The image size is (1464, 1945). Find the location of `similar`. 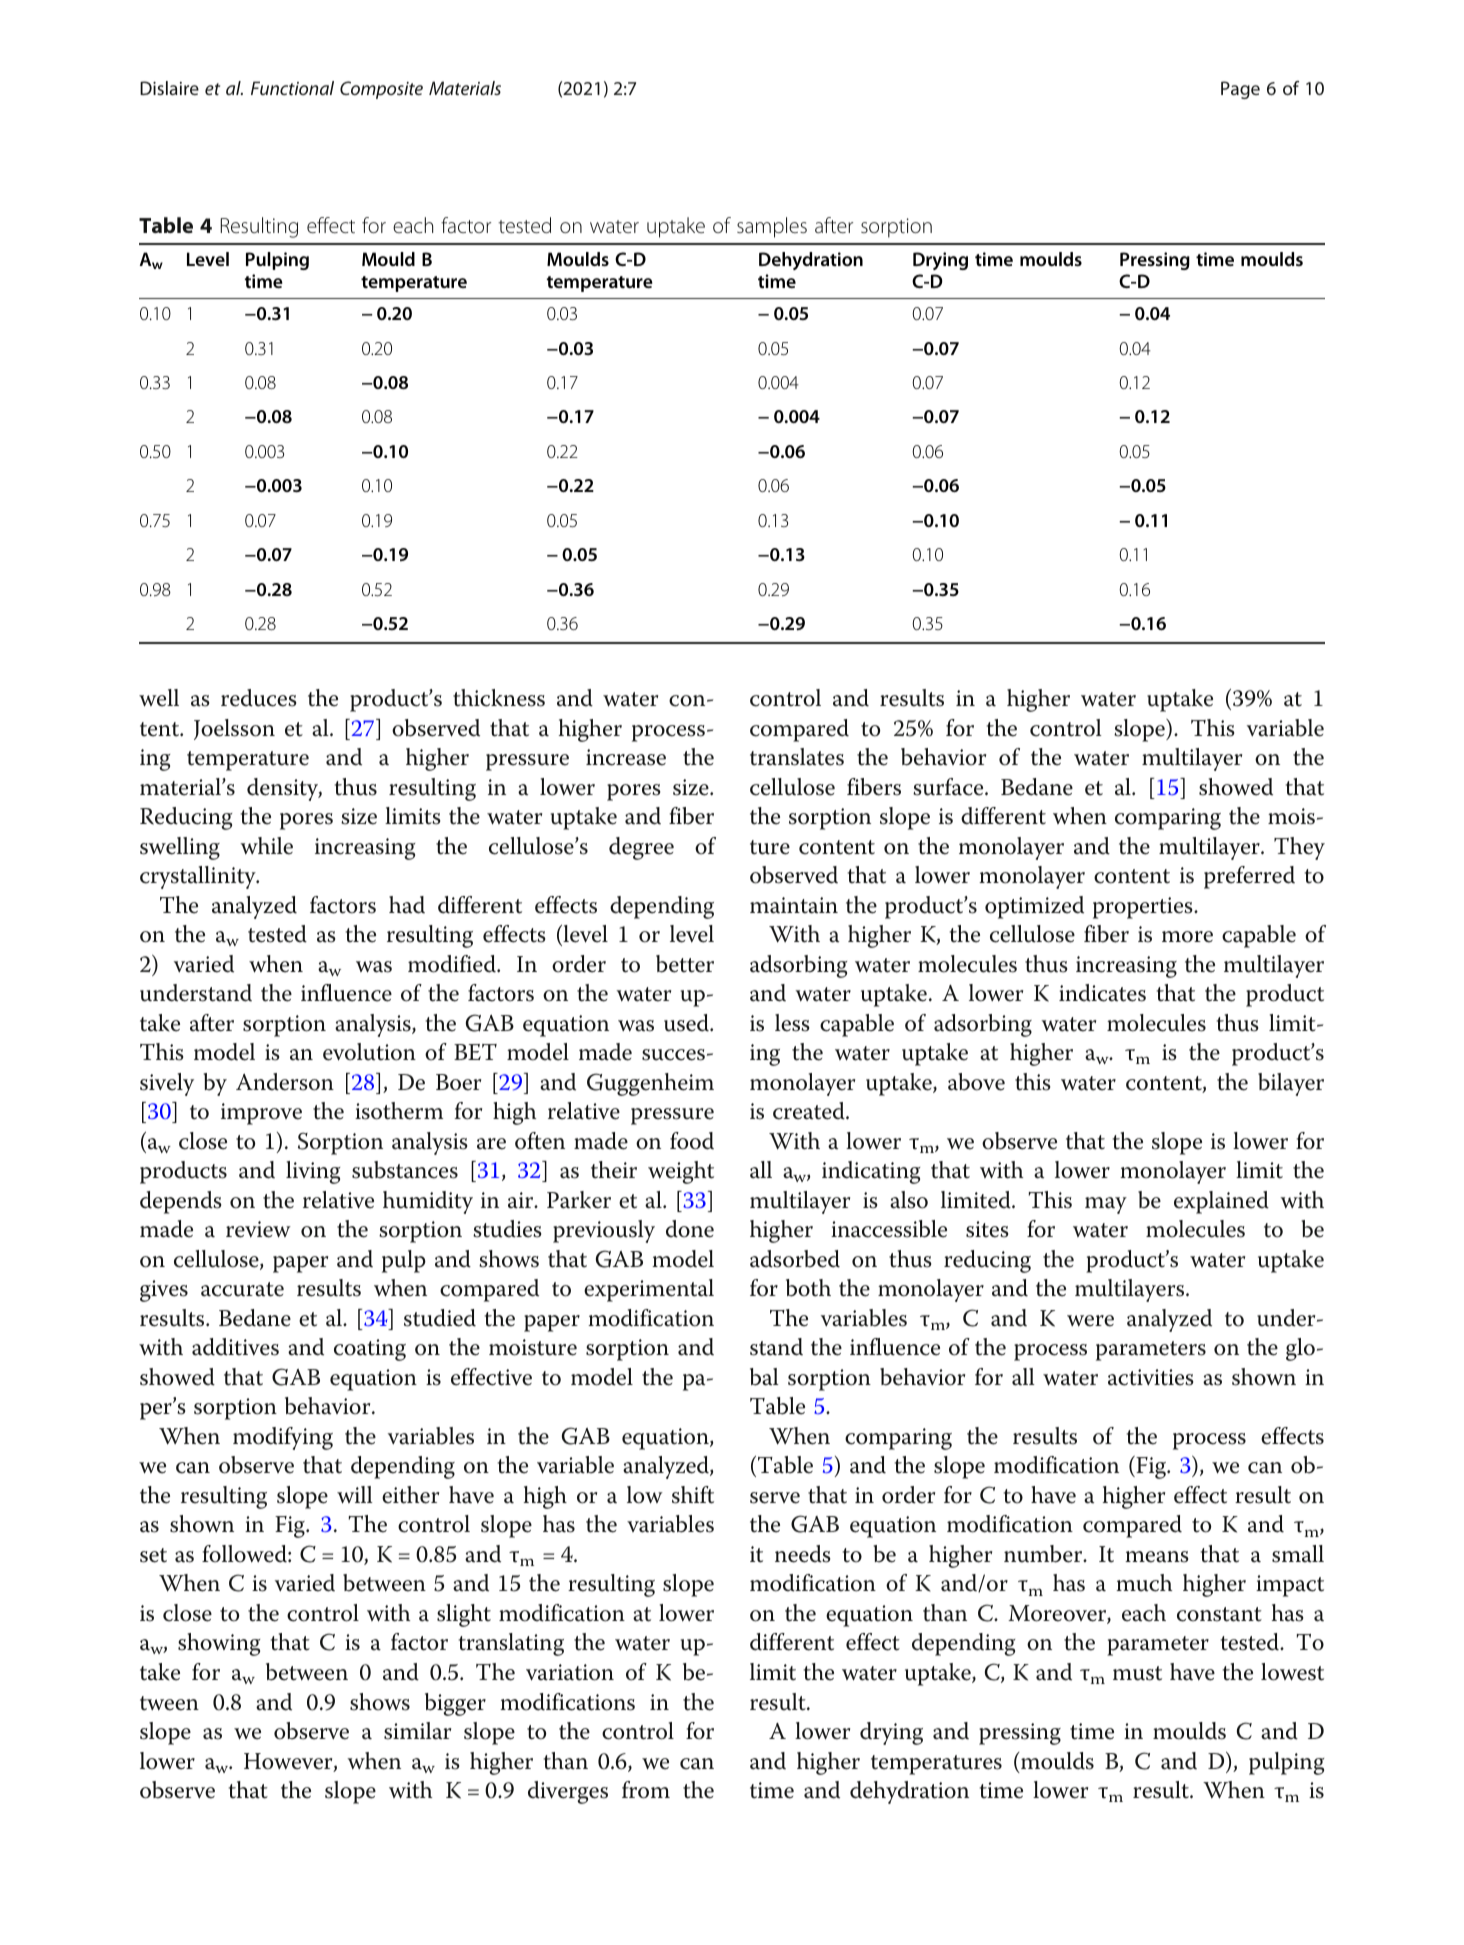

similar is located at coordinates (417, 1731).
